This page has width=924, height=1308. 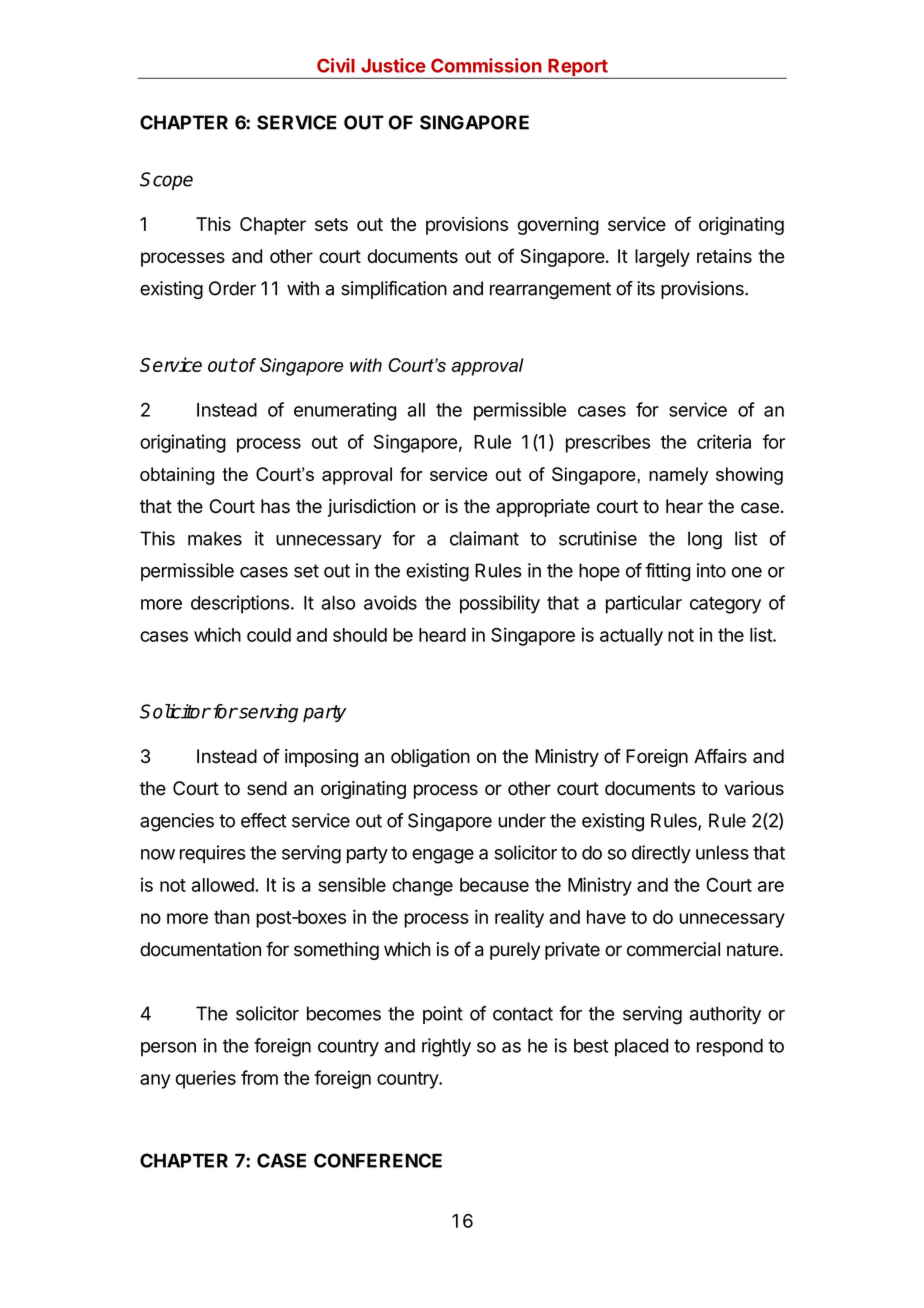 What do you see at coordinates (443, 856) in the page?
I see `engage` at bounding box center [443, 856].
